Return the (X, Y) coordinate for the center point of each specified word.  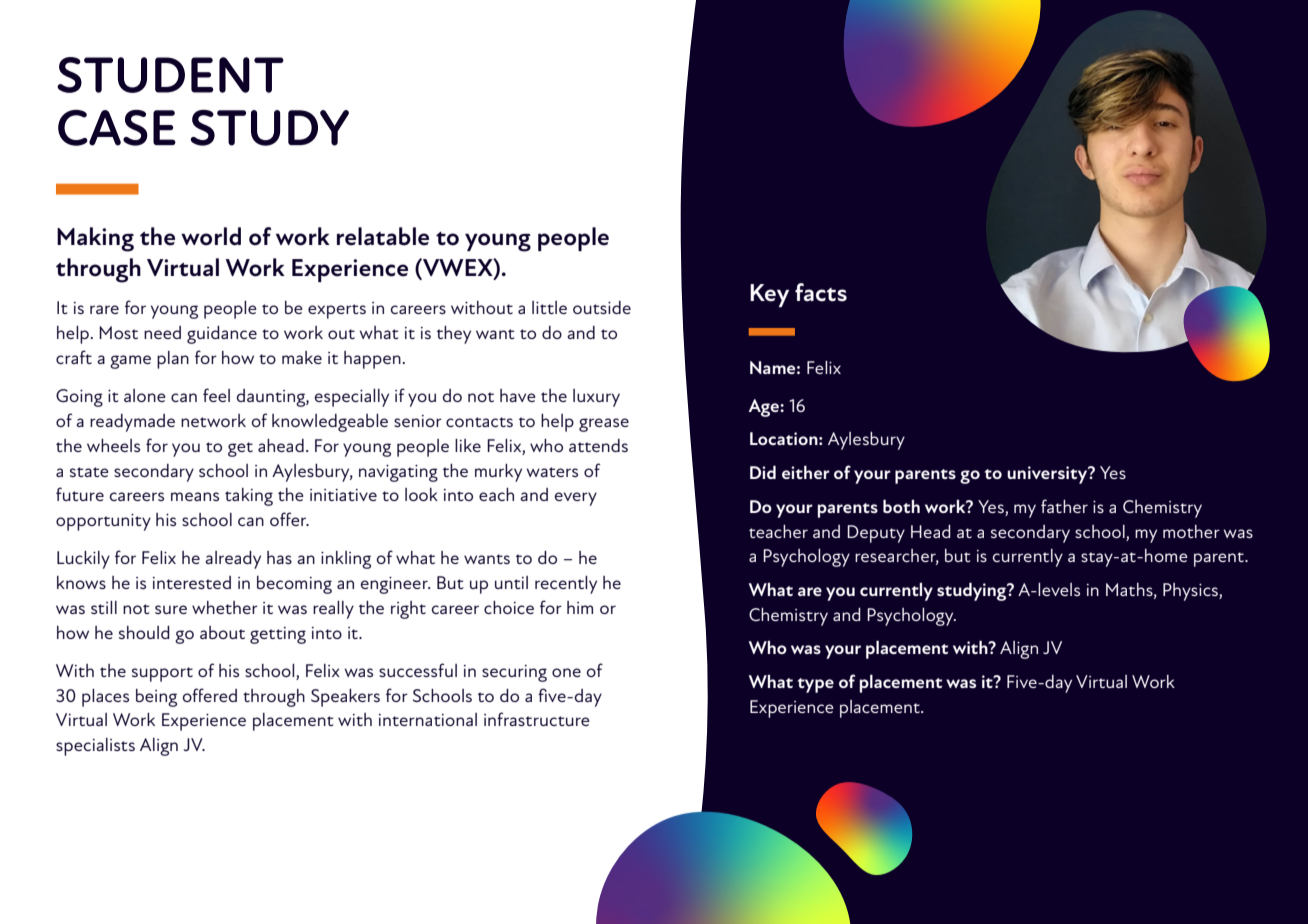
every (576, 499)
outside (602, 307)
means (195, 496)
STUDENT (170, 75)
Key (769, 295)
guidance (222, 335)
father (1064, 506)
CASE (117, 128)
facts (821, 292)
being (156, 698)
